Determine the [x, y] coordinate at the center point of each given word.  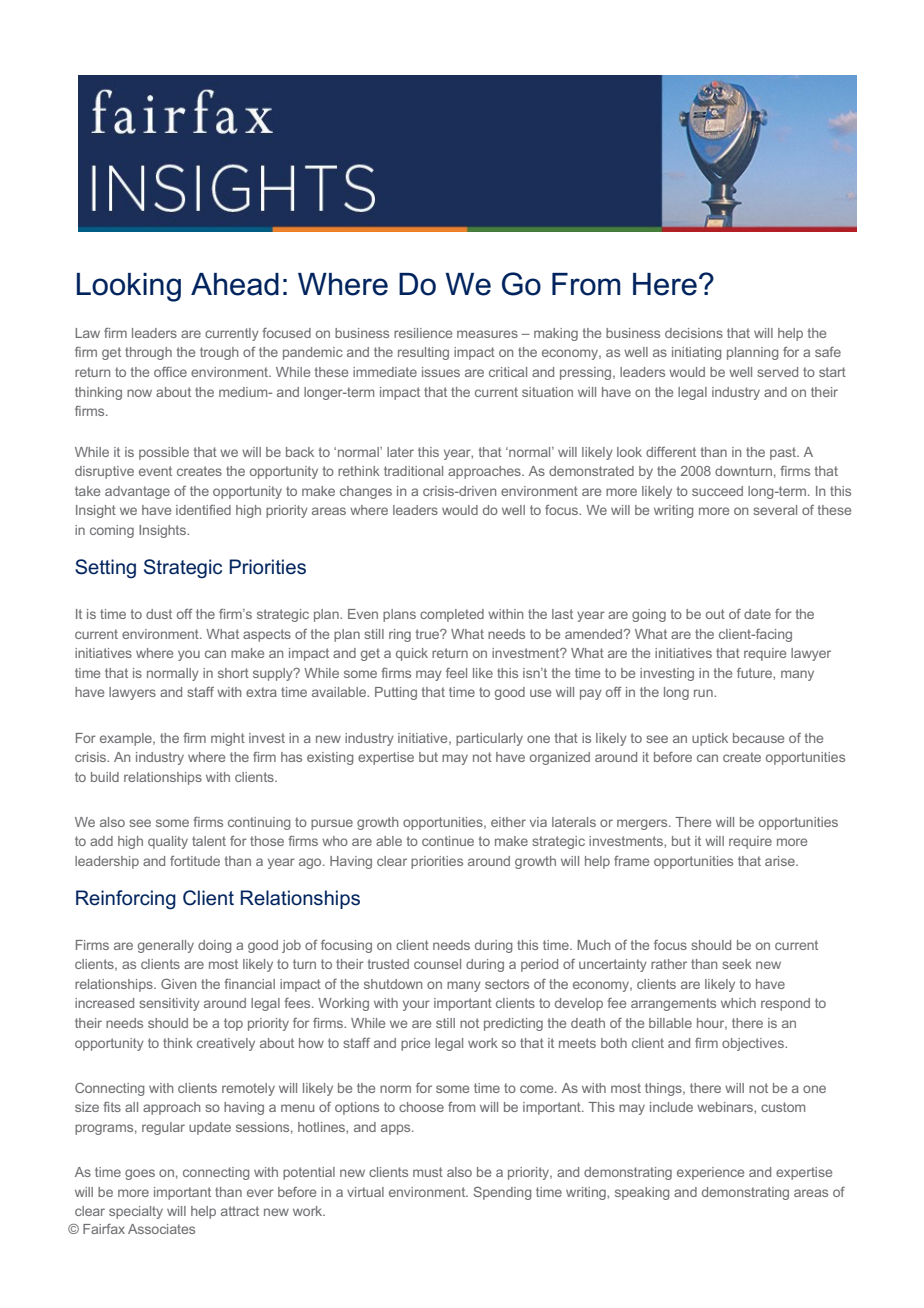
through [148, 353]
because [758, 738]
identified [203, 510]
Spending [502, 1193]
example [127, 739]
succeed [717, 491]
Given [178, 984]
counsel [437, 964]
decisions [694, 333]
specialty [136, 1212]
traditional [413, 471]
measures [487, 334]
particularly [489, 739]
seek [737, 964]
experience [710, 1173]
